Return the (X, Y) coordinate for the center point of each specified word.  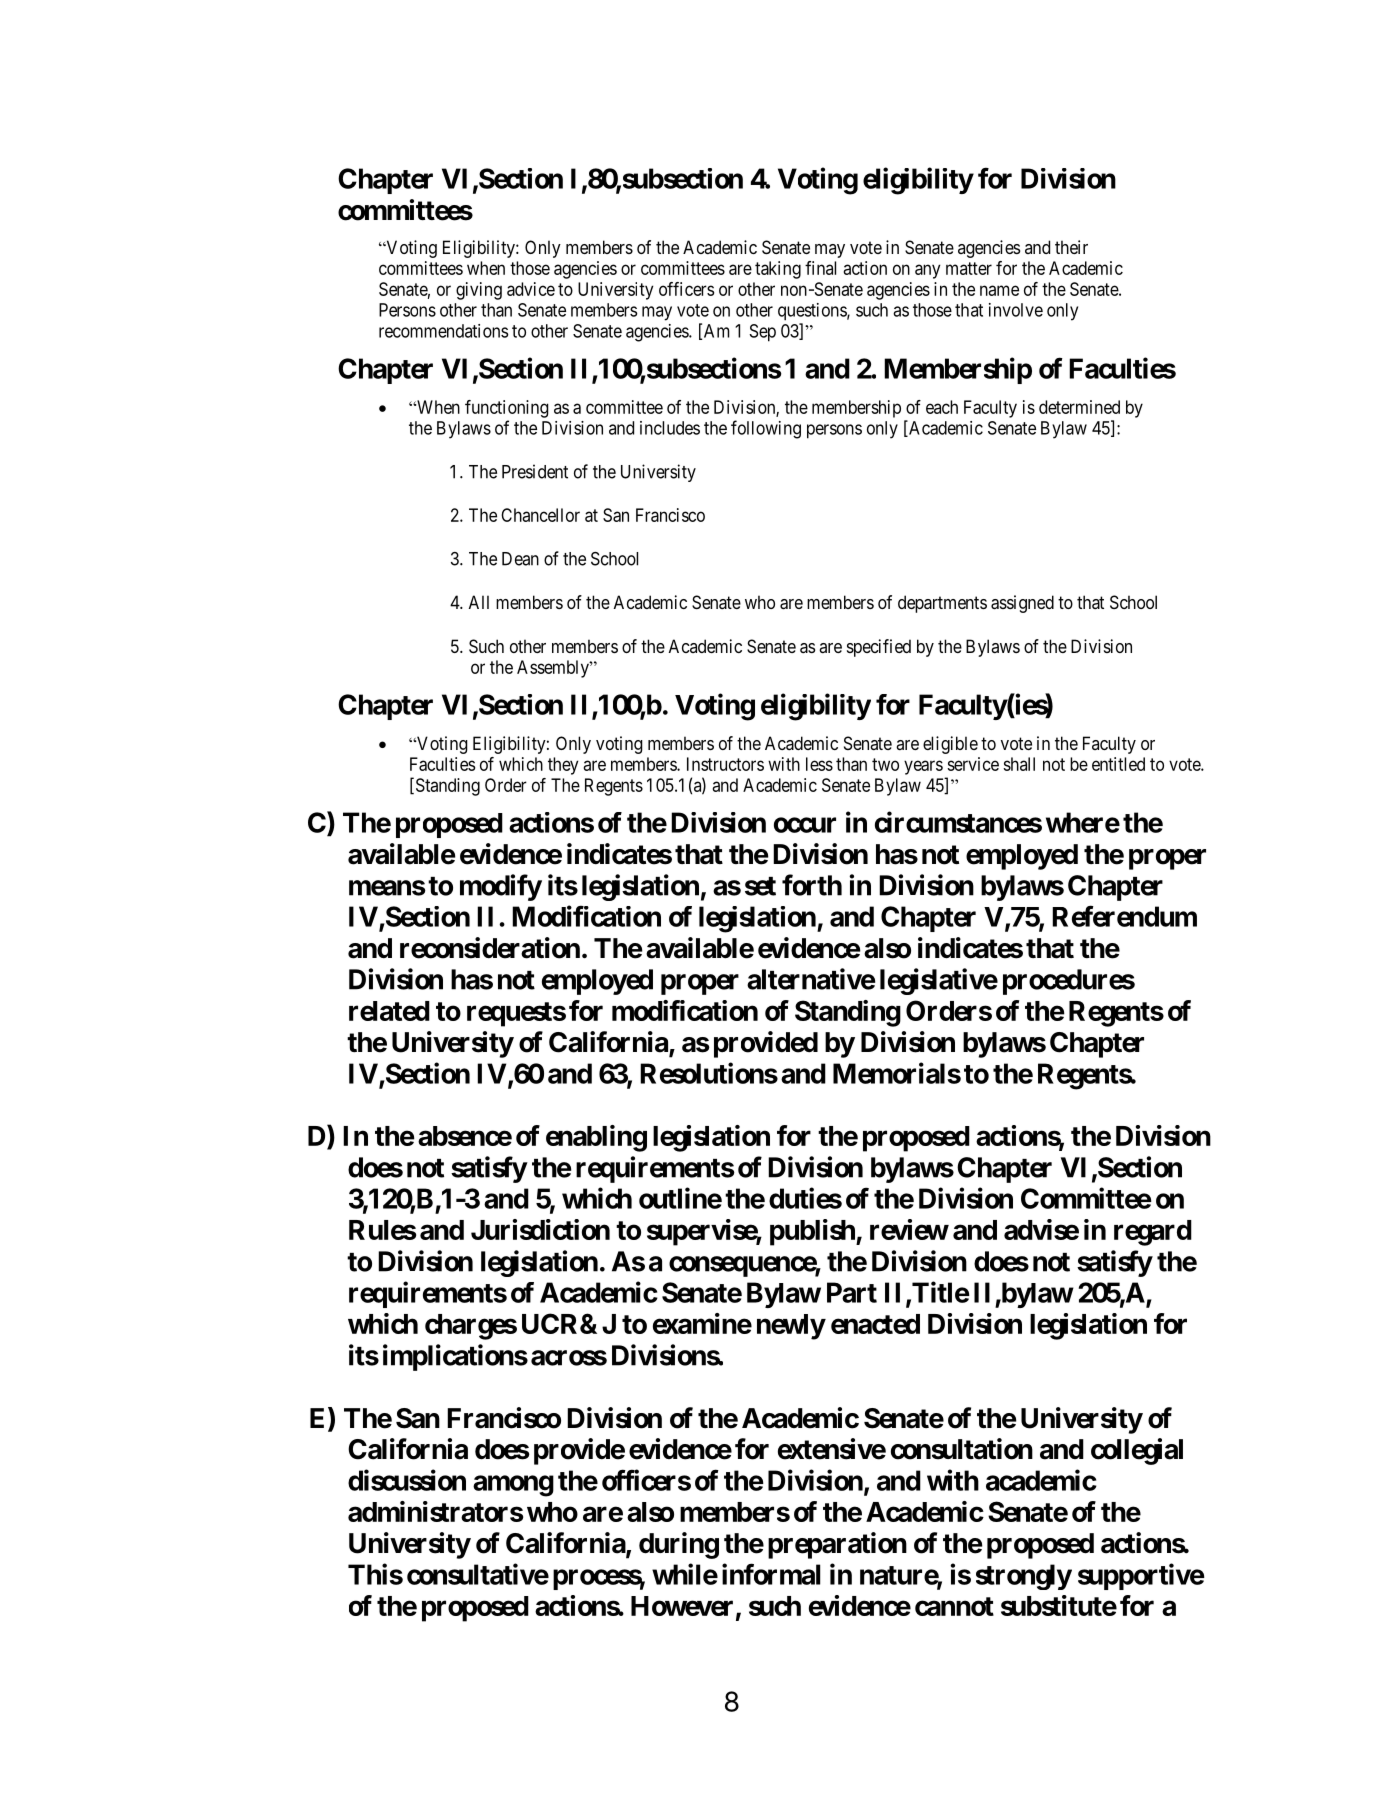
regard (1153, 1233)
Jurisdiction (540, 1229)
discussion (407, 1480)
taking (778, 270)
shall (1019, 764)
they (563, 766)
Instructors (725, 764)
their (1071, 247)
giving (479, 291)
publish (813, 1232)
